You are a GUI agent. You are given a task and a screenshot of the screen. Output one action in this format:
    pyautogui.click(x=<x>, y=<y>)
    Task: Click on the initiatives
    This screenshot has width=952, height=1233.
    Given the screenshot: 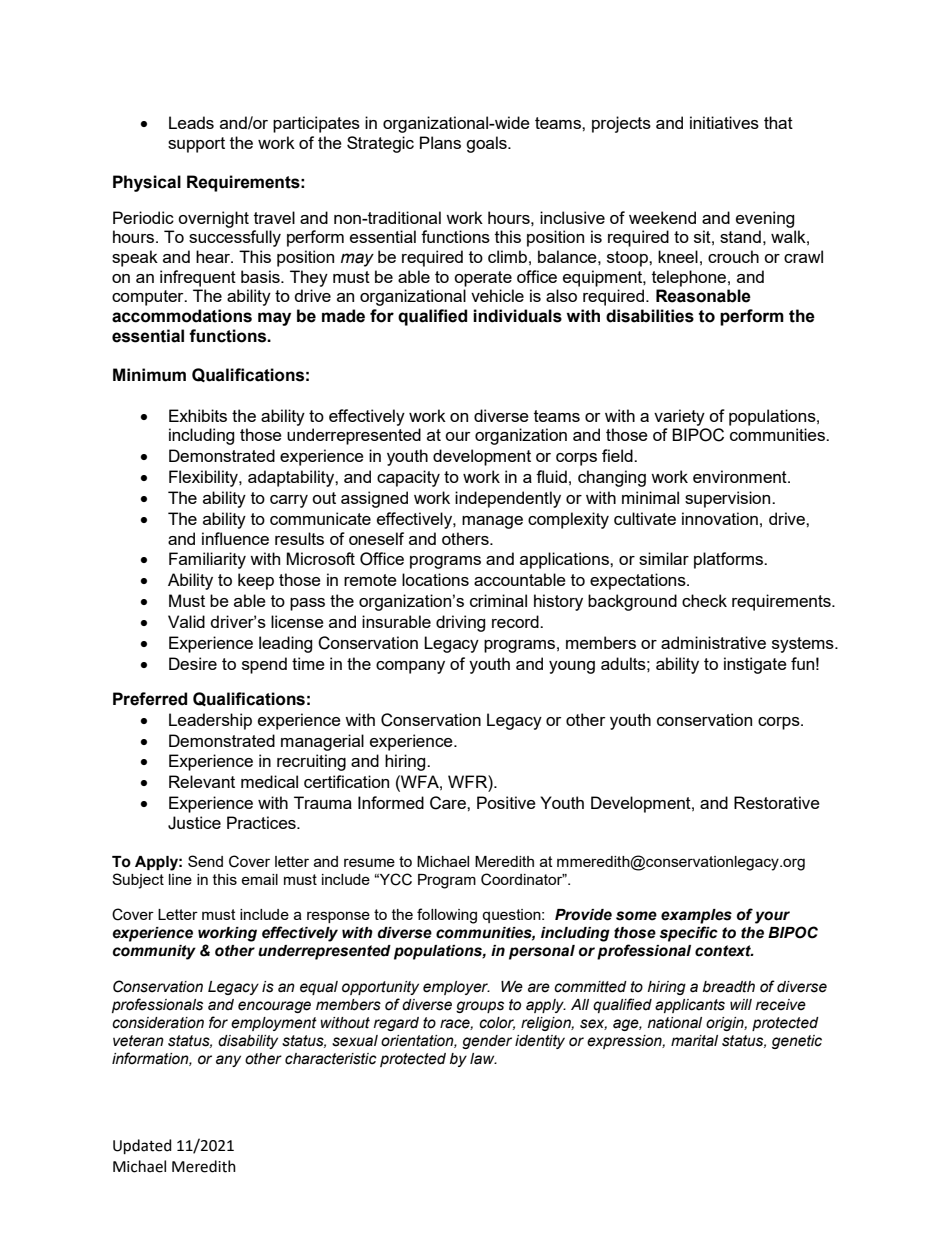 What is the action you would take?
    pyautogui.click(x=724, y=122)
